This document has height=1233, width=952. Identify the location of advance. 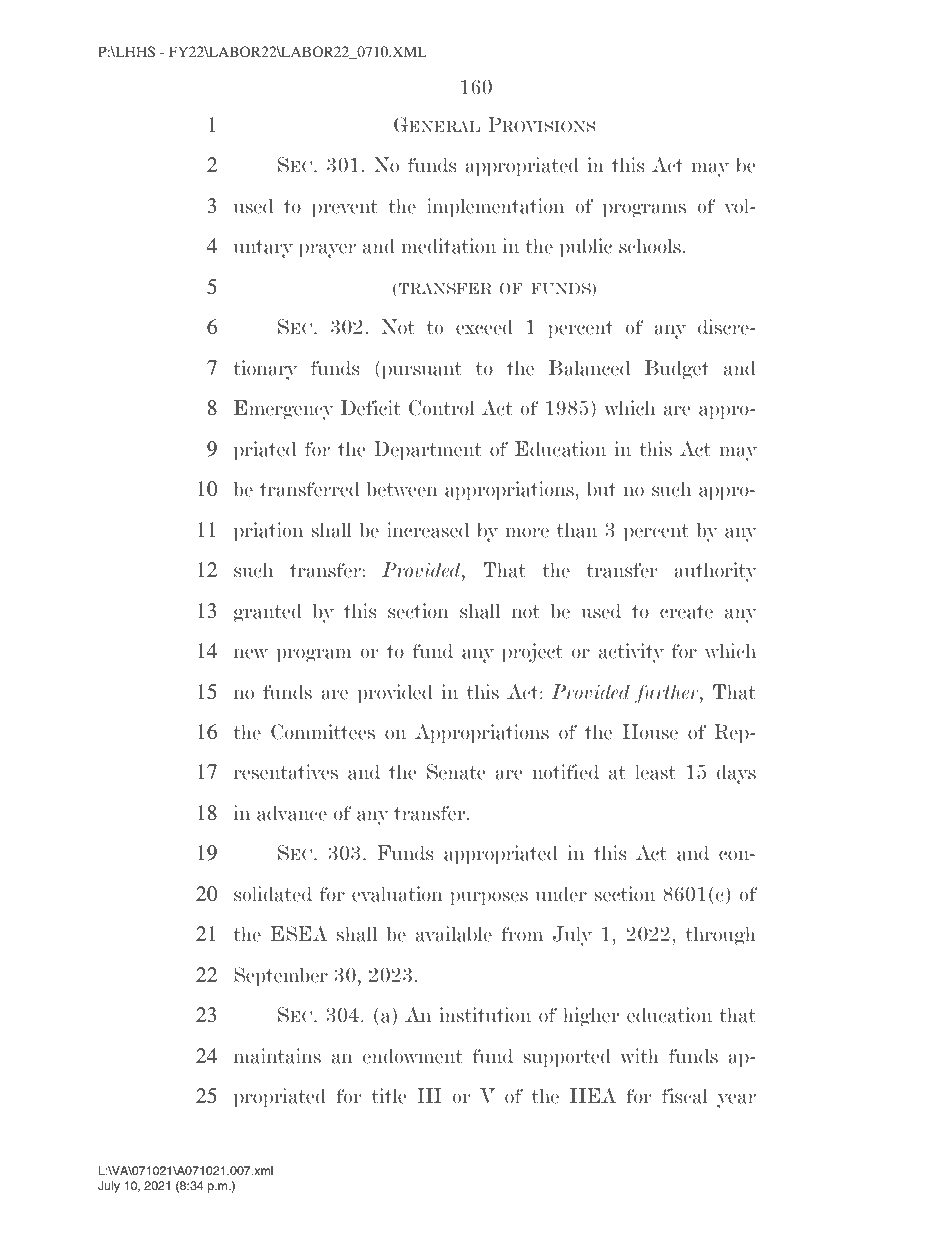
(292, 813).
